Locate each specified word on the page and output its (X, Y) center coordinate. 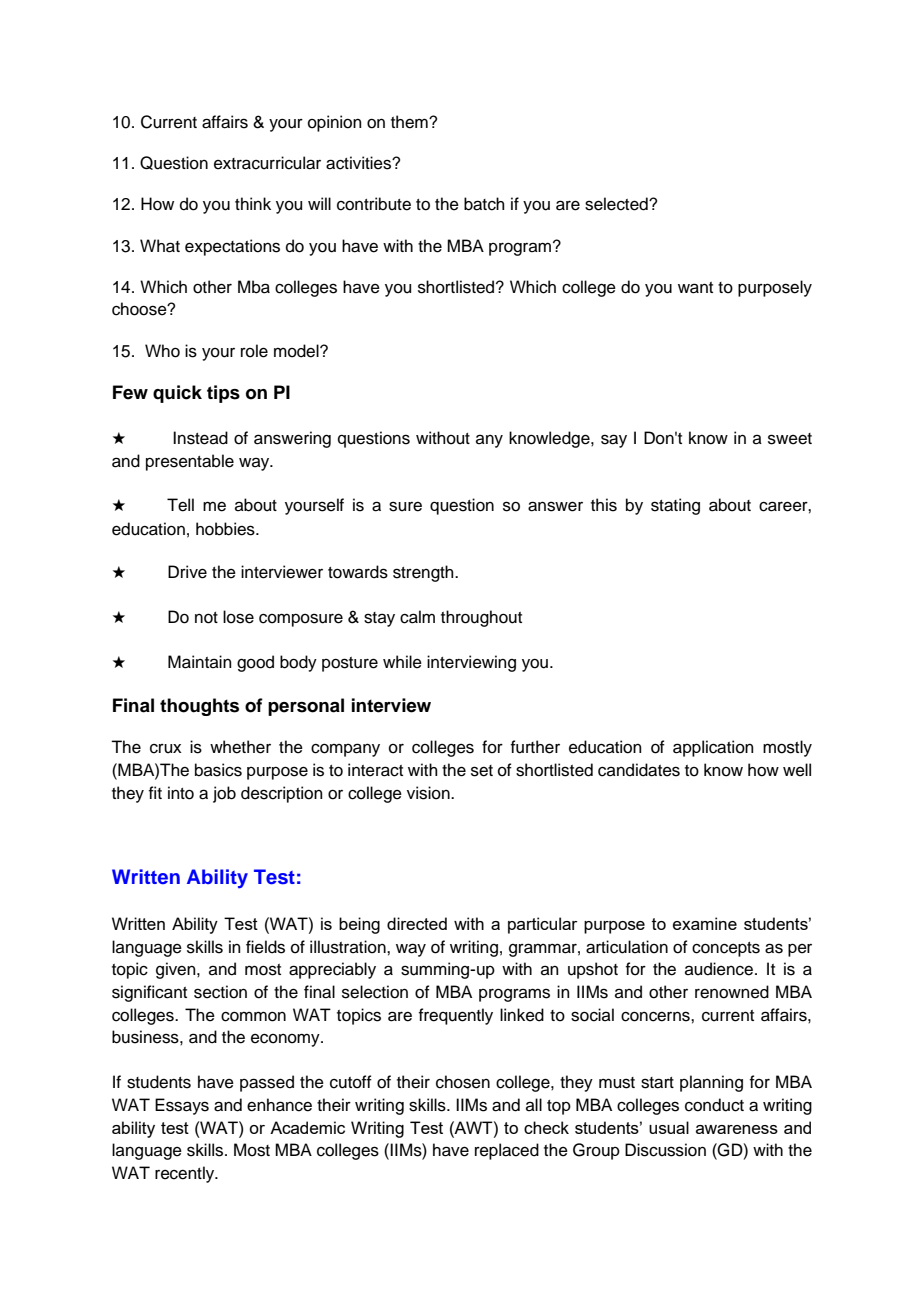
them (410, 122)
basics (218, 770)
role (254, 351)
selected (617, 204)
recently (186, 1174)
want (695, 288)
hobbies (226, 529)
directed (417, 923)
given (177, 970)
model (297, 351)
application (713, 748)
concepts (726, 949)
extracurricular (267, 163)
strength (424, 573)
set (482, 771)
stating (675, 506)
